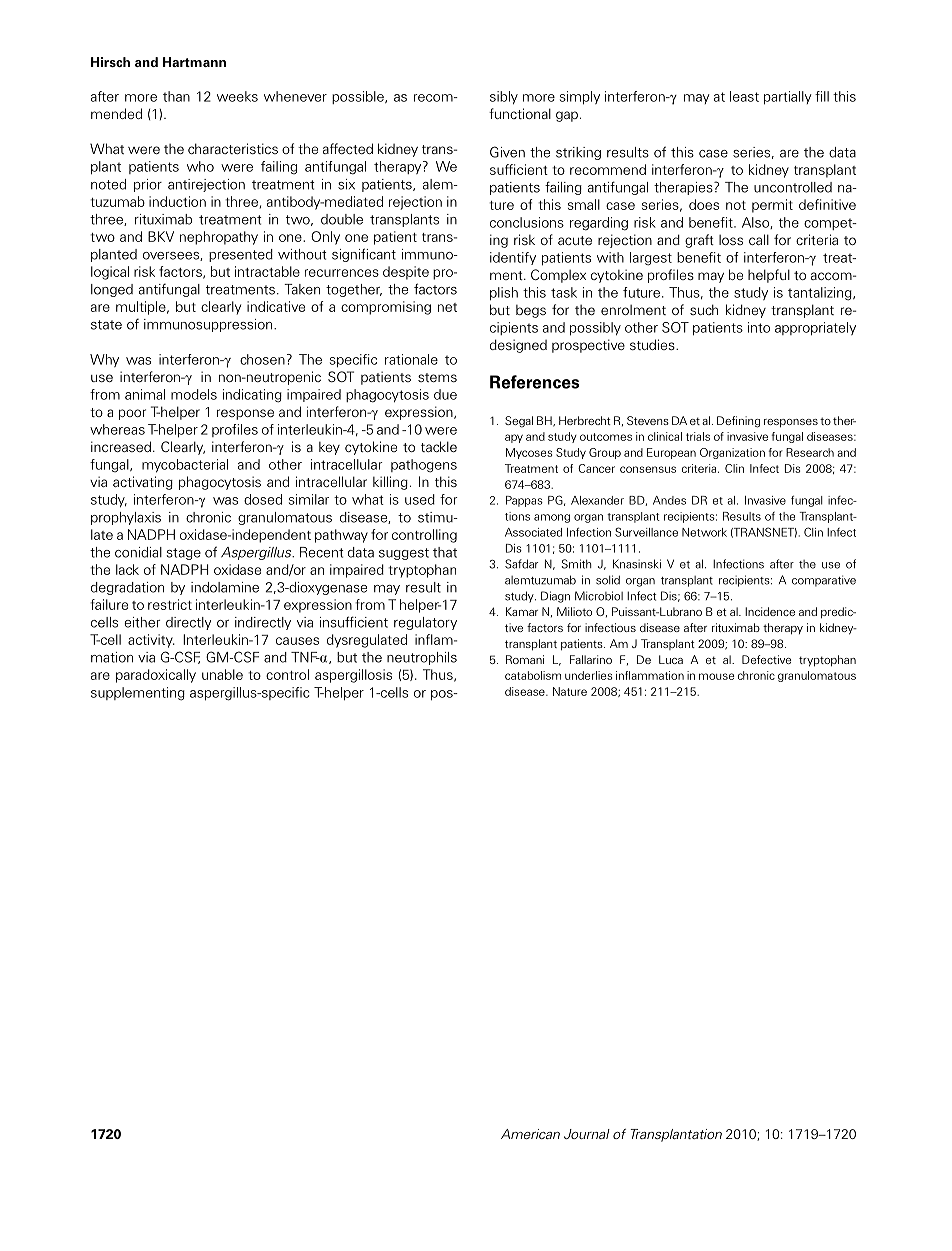  I want to click on unable, so click(222, 674).
